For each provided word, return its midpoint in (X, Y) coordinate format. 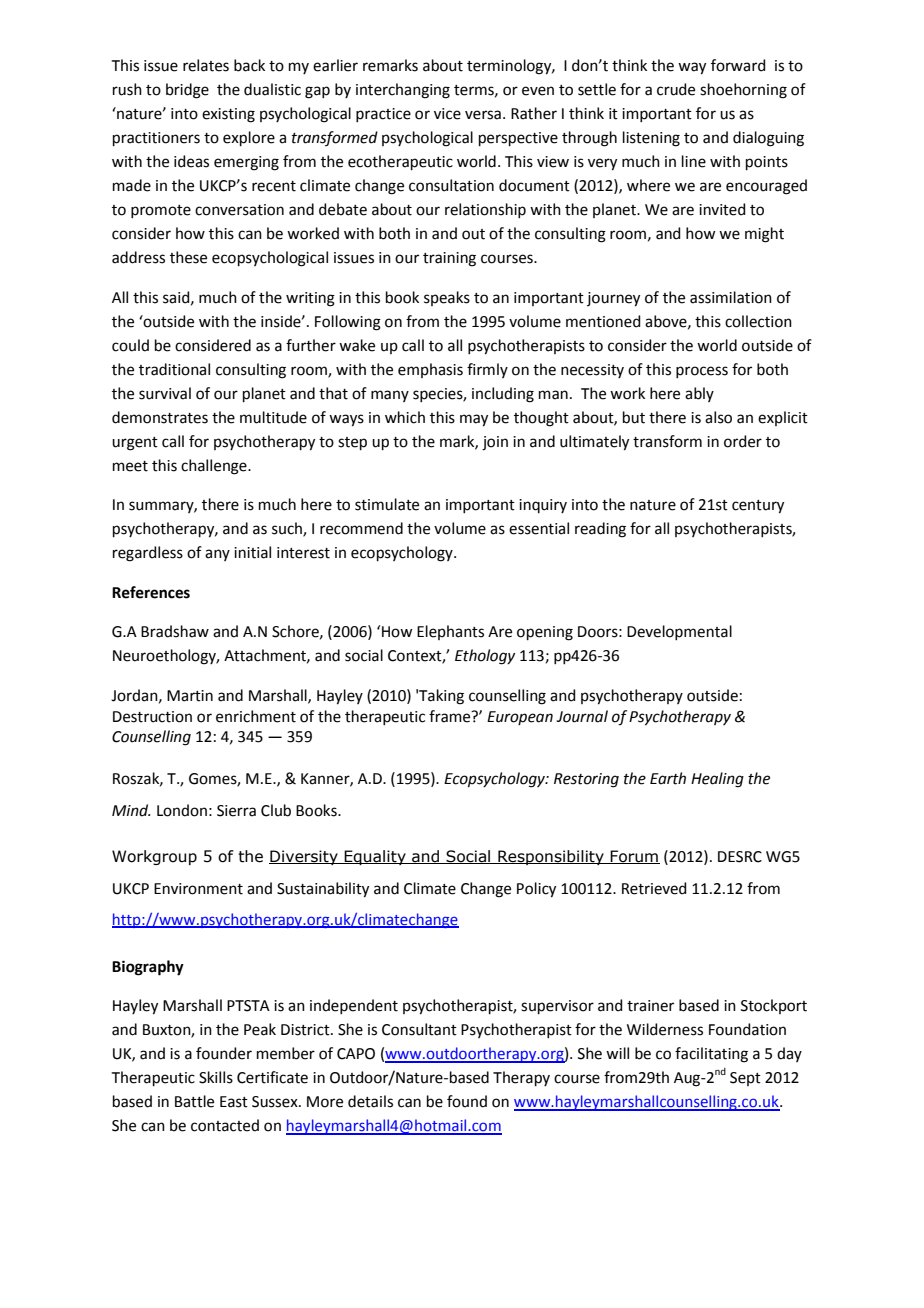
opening (545, 633)
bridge (187, 91)
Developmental (679, 632)
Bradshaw (175, 631)
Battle (194, 1101)
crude (676, 89)
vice (447, 114)
